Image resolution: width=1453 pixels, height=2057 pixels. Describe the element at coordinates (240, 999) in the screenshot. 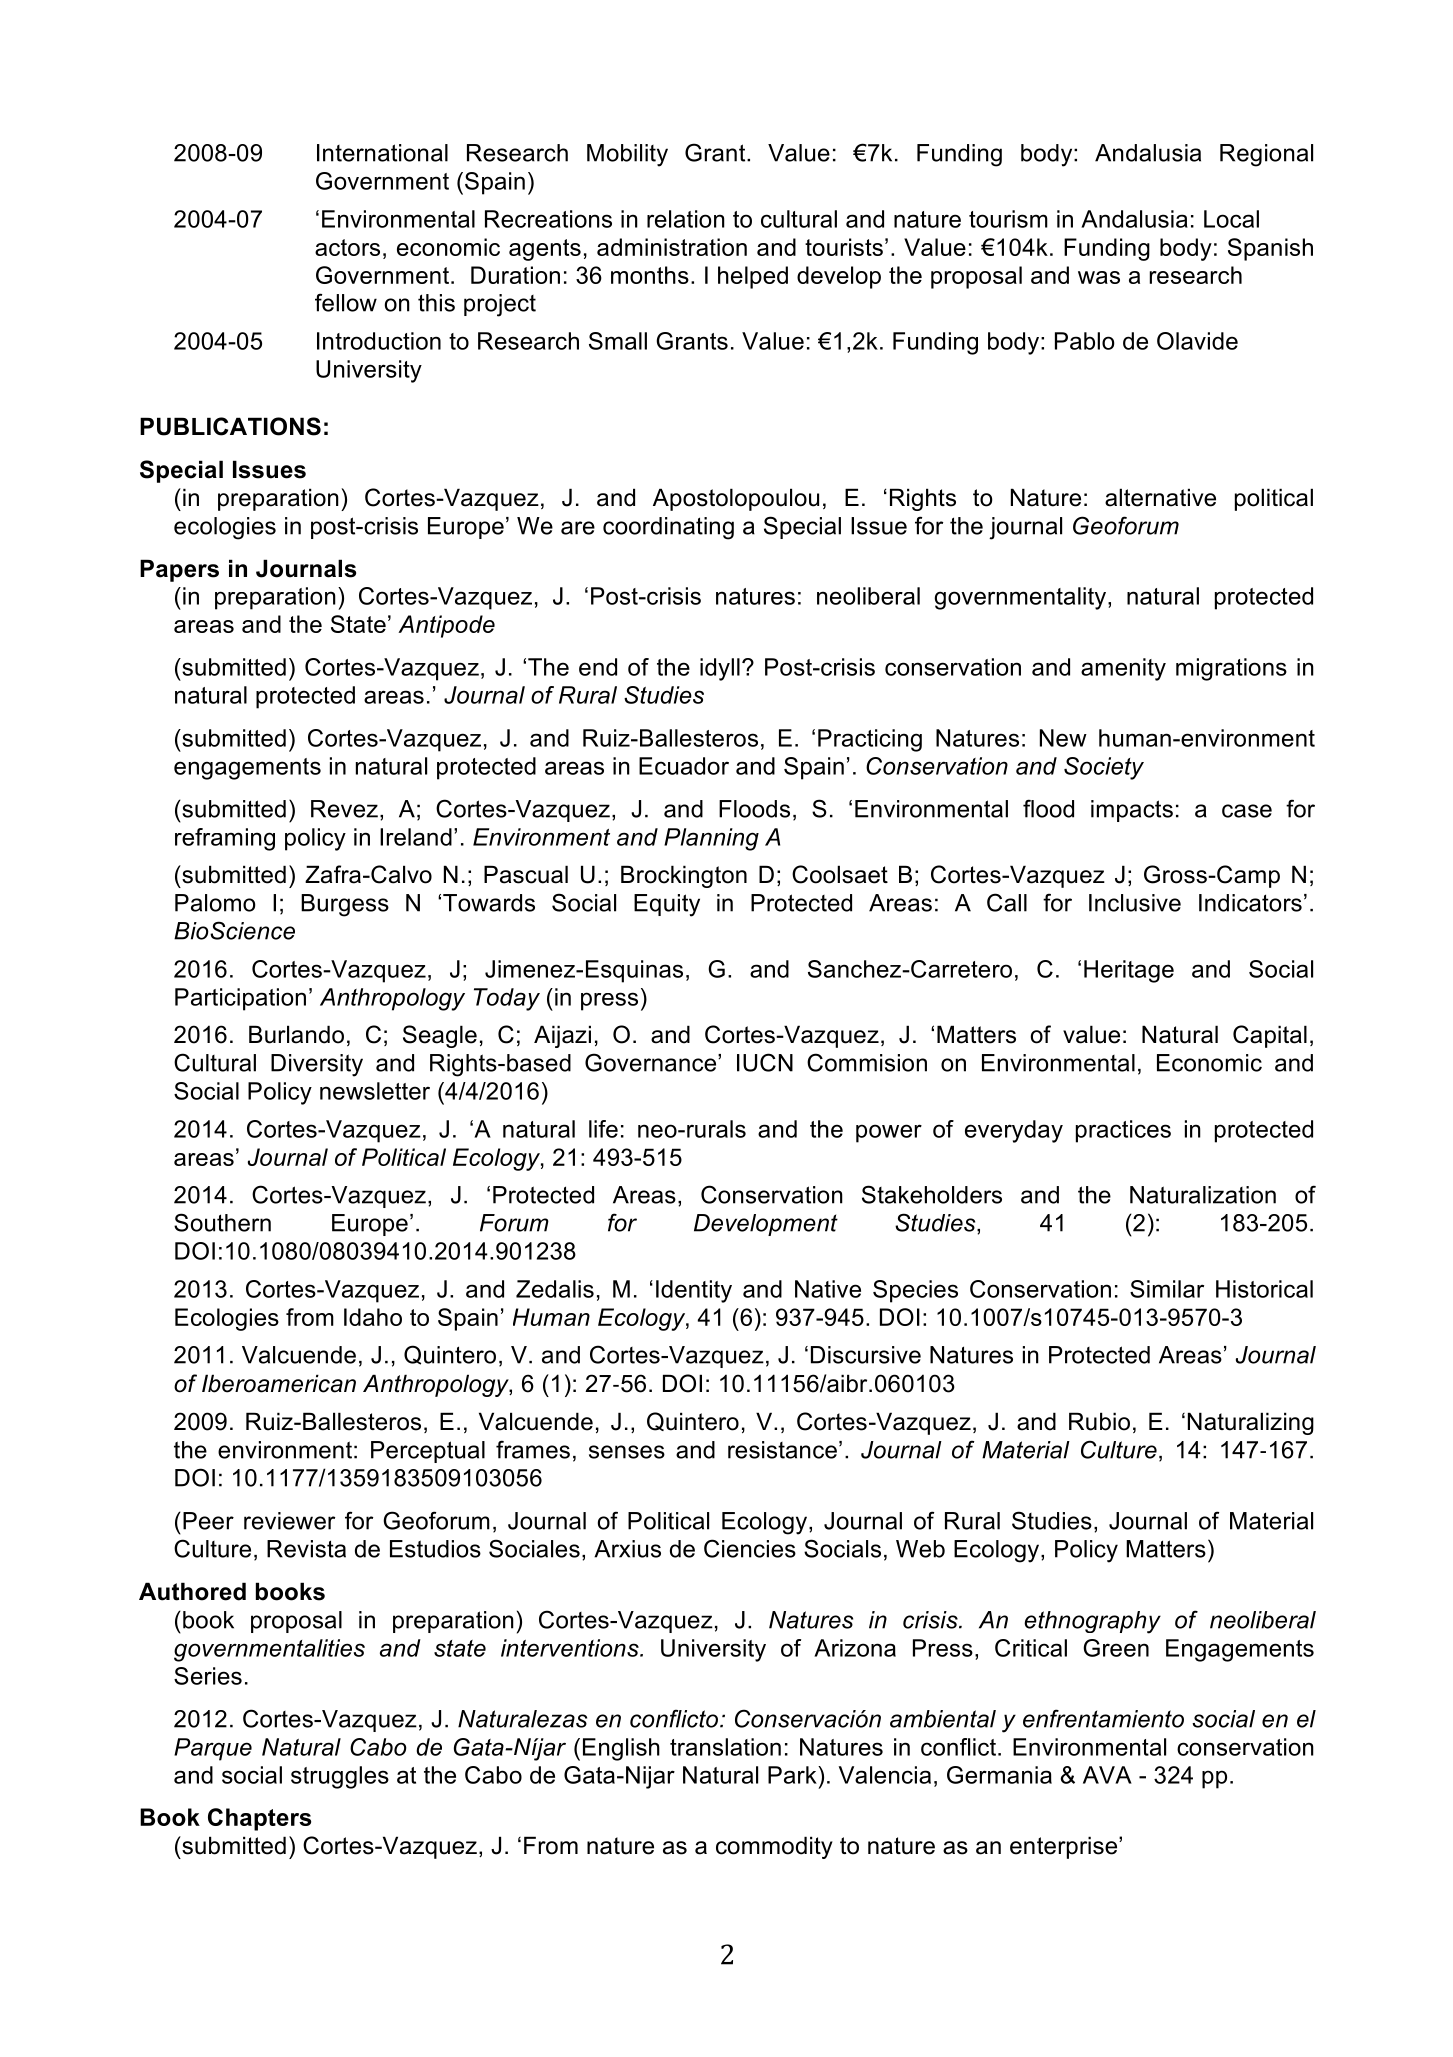

I see `Participation` at that location.
